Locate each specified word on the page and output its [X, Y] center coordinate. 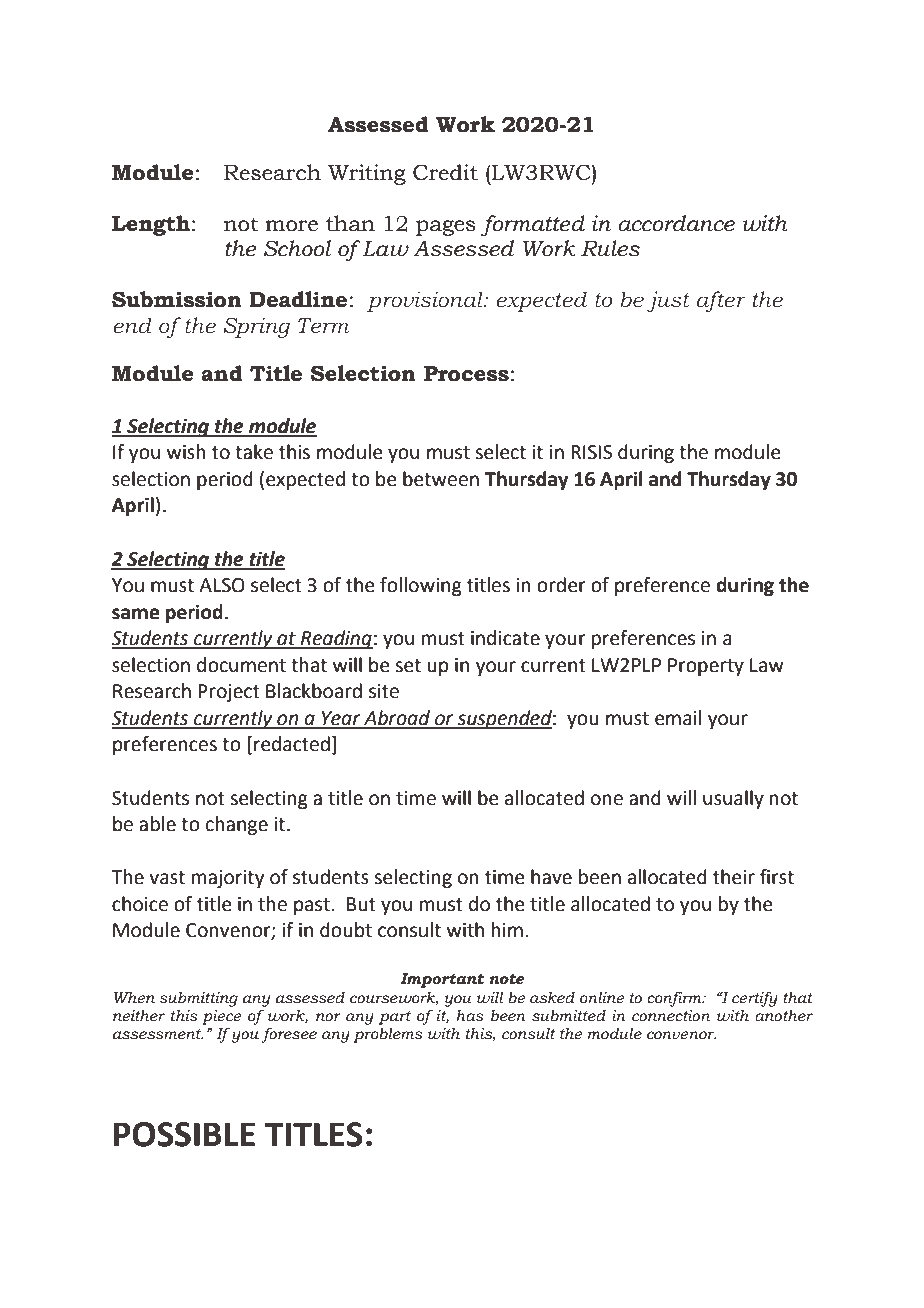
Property [706, 667]
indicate [505, 638]
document [241, 665]
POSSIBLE [184, 1134]
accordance [676, 223]
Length [151, 225]
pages [446, 228]
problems [387, 1035]
